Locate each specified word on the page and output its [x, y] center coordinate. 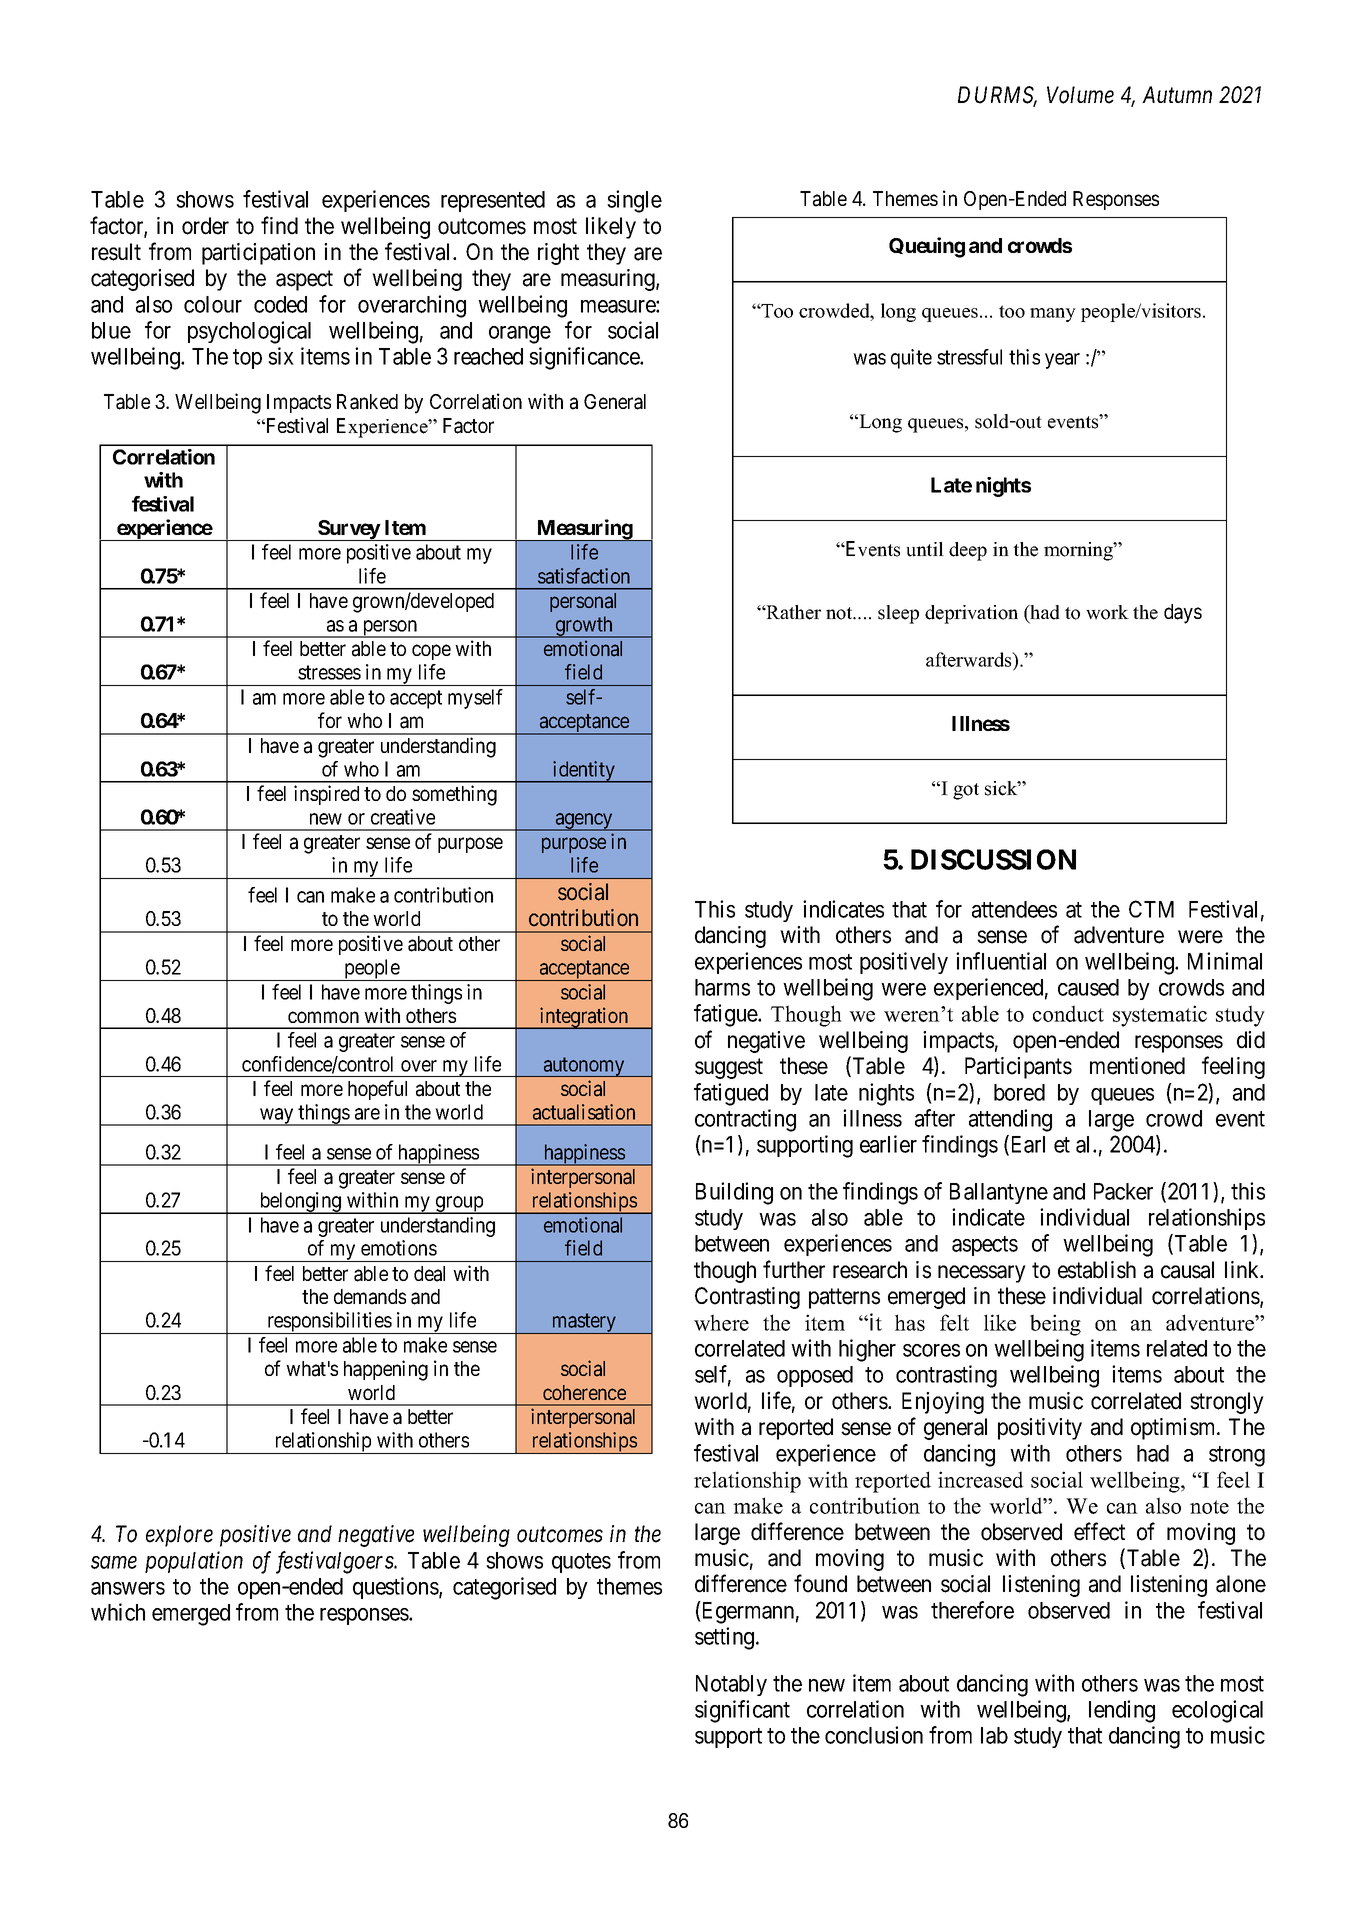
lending [1122, 1711]
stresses [329, 672]
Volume [1080, 95]
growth [584, 627]
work [1107, 612]
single [634, 201]
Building [734, 1193]
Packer [1123, 1191]
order [205, 226]
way [277, 1117]
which [118, 1612]
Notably [731, 1685]
